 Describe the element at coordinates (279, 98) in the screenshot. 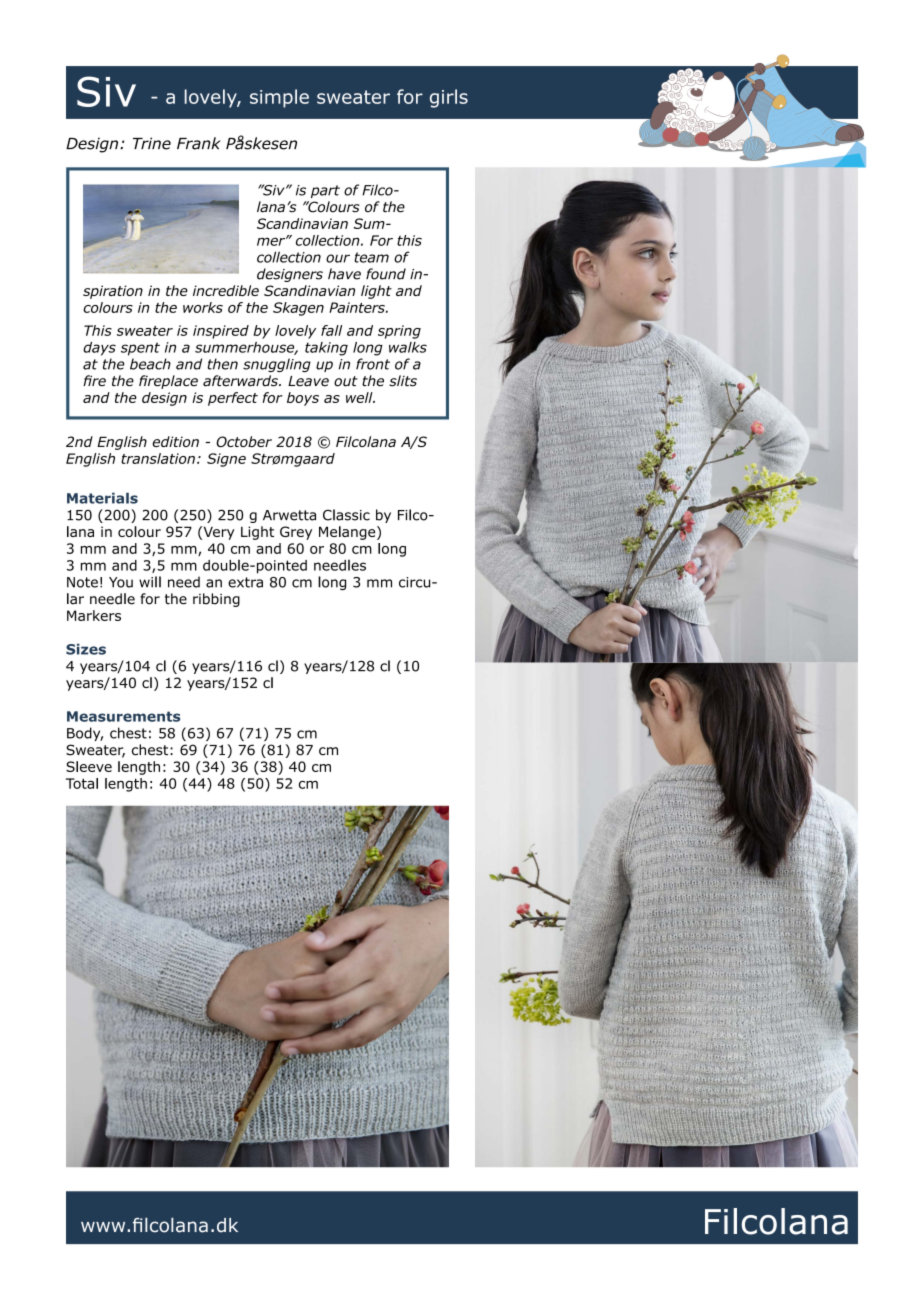

I see `simple` at that location.
